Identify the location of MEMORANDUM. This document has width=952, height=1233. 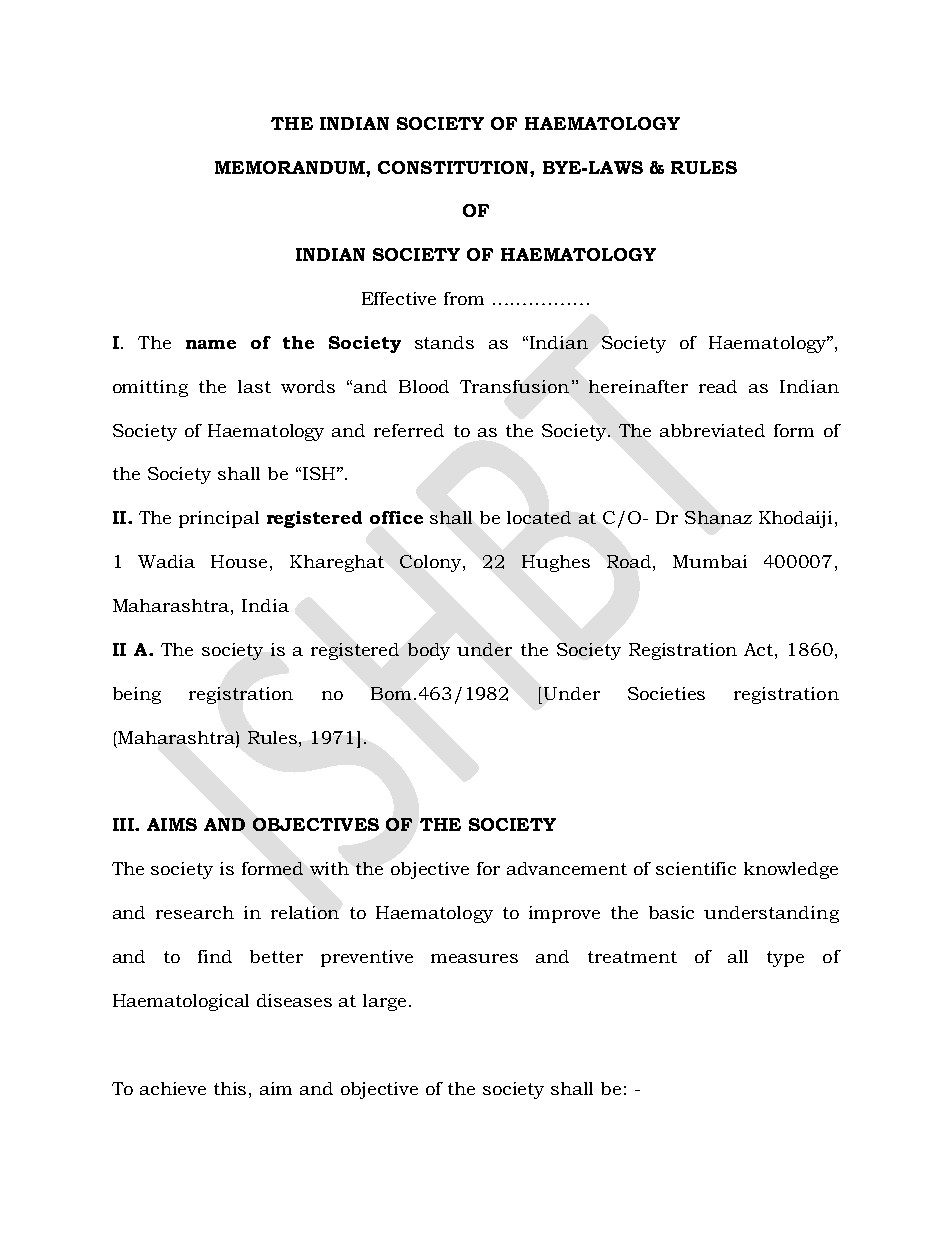
(291, 167).
